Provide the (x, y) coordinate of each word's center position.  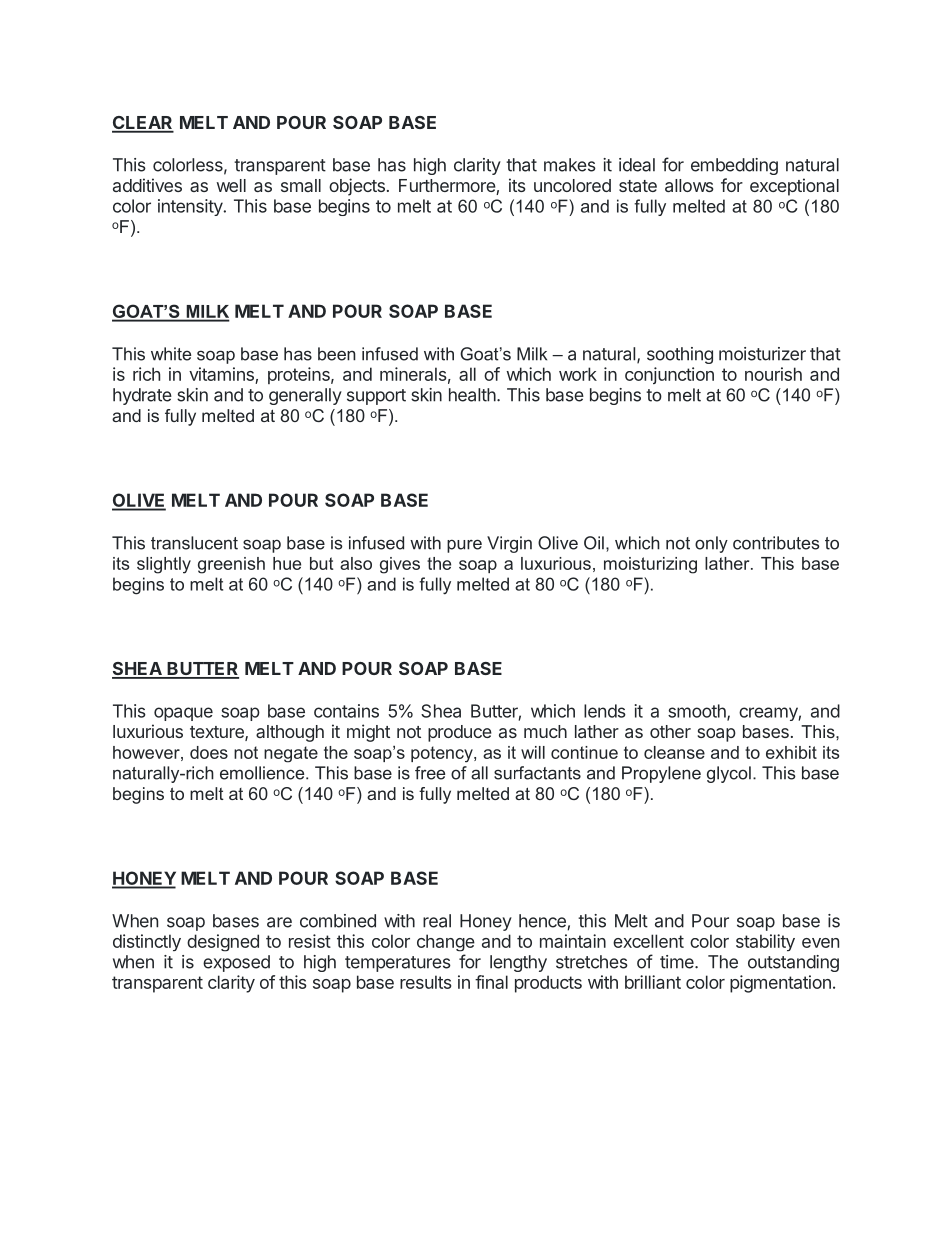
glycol (729, 774)
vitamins (221, 374)
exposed (236, 963)
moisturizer (762, 354)
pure (464, 546)
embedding (734, 166)
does (209, 752)
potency (443, 754)
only (711, 544)
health (472, 395)
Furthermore (448, 187)
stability (765, 942)
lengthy (518, 963)
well (231, 185)
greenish (231, 565)
